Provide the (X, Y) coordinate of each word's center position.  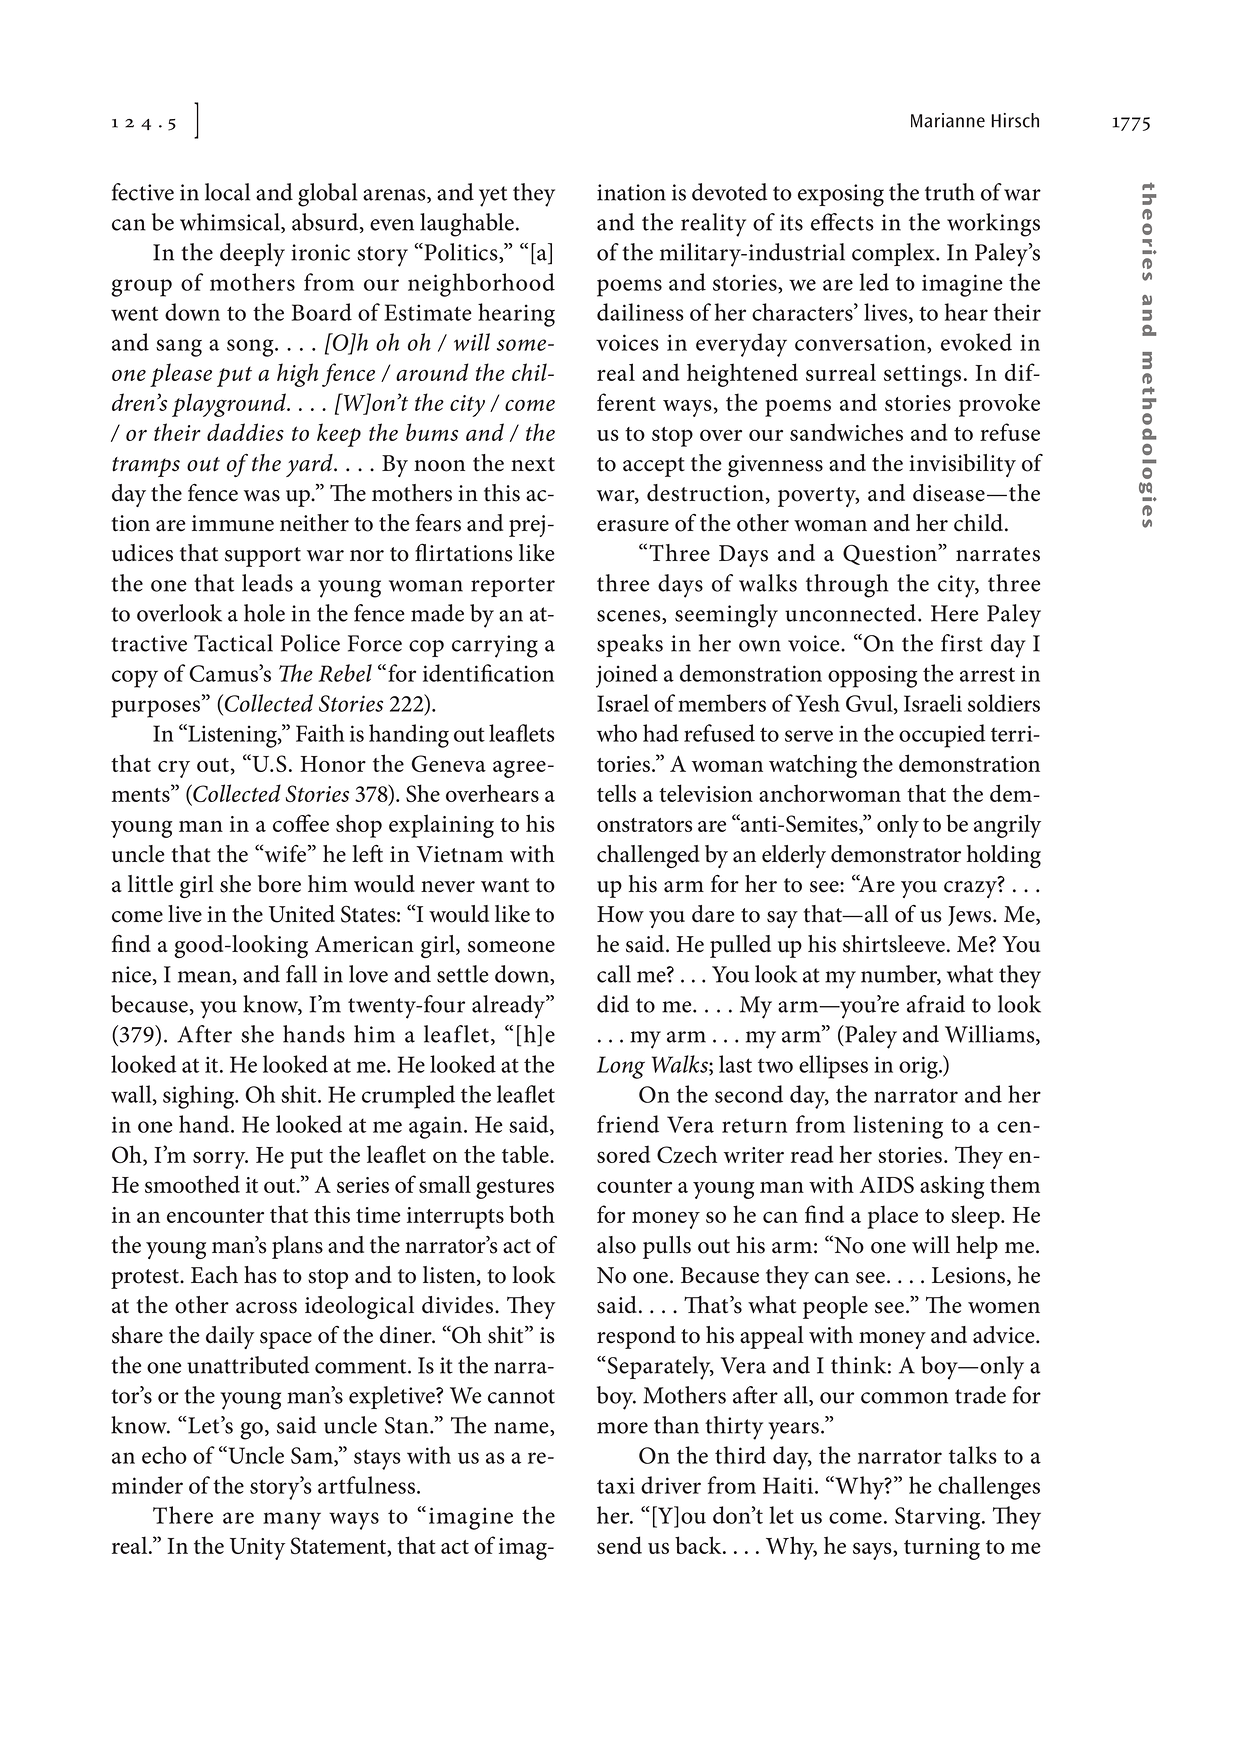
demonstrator (896, 854)
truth (950, 192)
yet (493, 196)
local (227, 192)
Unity (257, 1549)
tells (616, 793)
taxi (616, 1485)
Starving (939, 1518)
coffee (301, 823)
